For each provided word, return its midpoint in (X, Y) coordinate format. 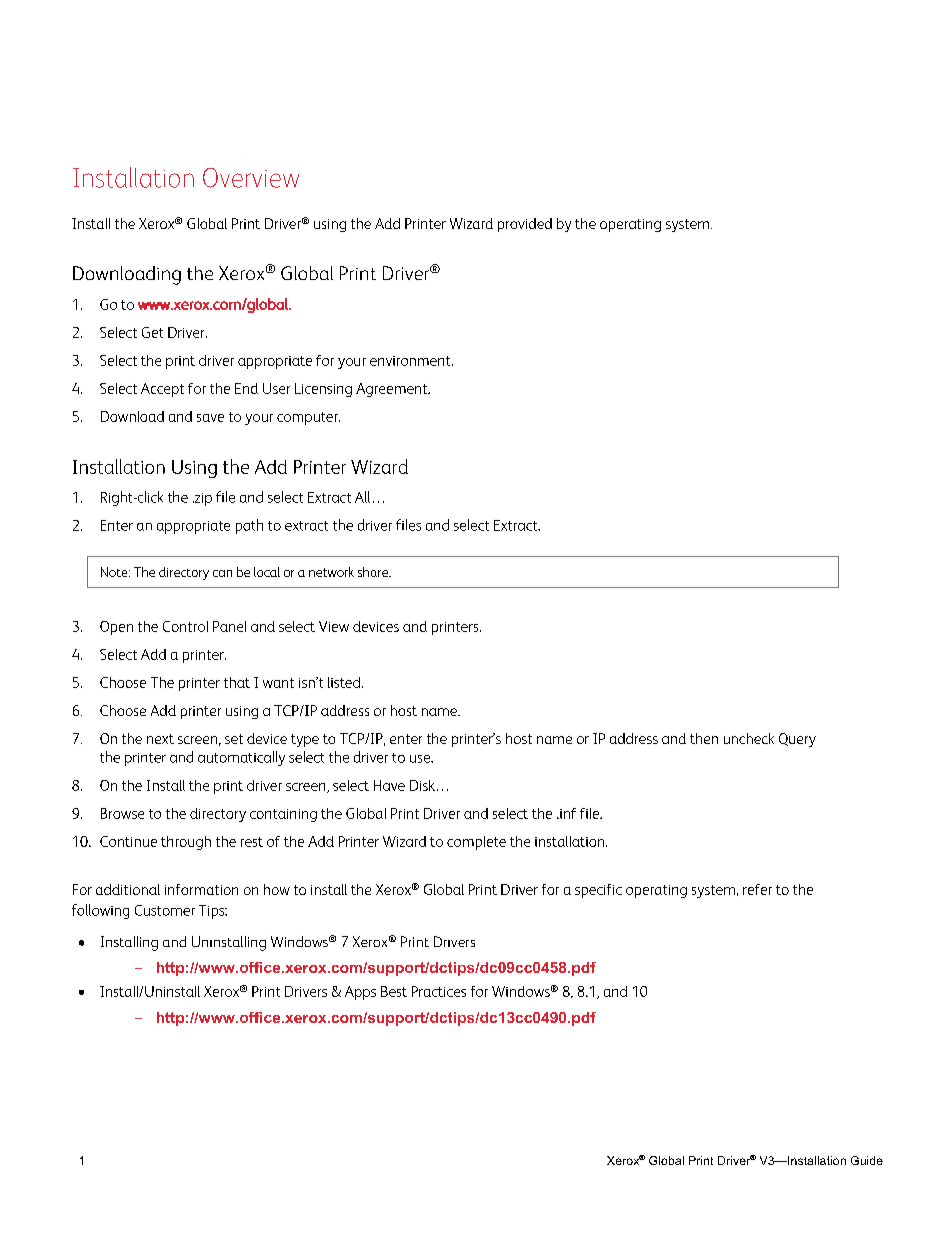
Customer (165, 910)
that (237, 682)
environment (411, 361)
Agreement (393, 390)
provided (525, 225)
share (374, 572)
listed (345, 682)
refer (757, 889)
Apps (360, 993)
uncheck (749, 738)
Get (152, 332)
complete (476, 843)
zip (202, 499)
